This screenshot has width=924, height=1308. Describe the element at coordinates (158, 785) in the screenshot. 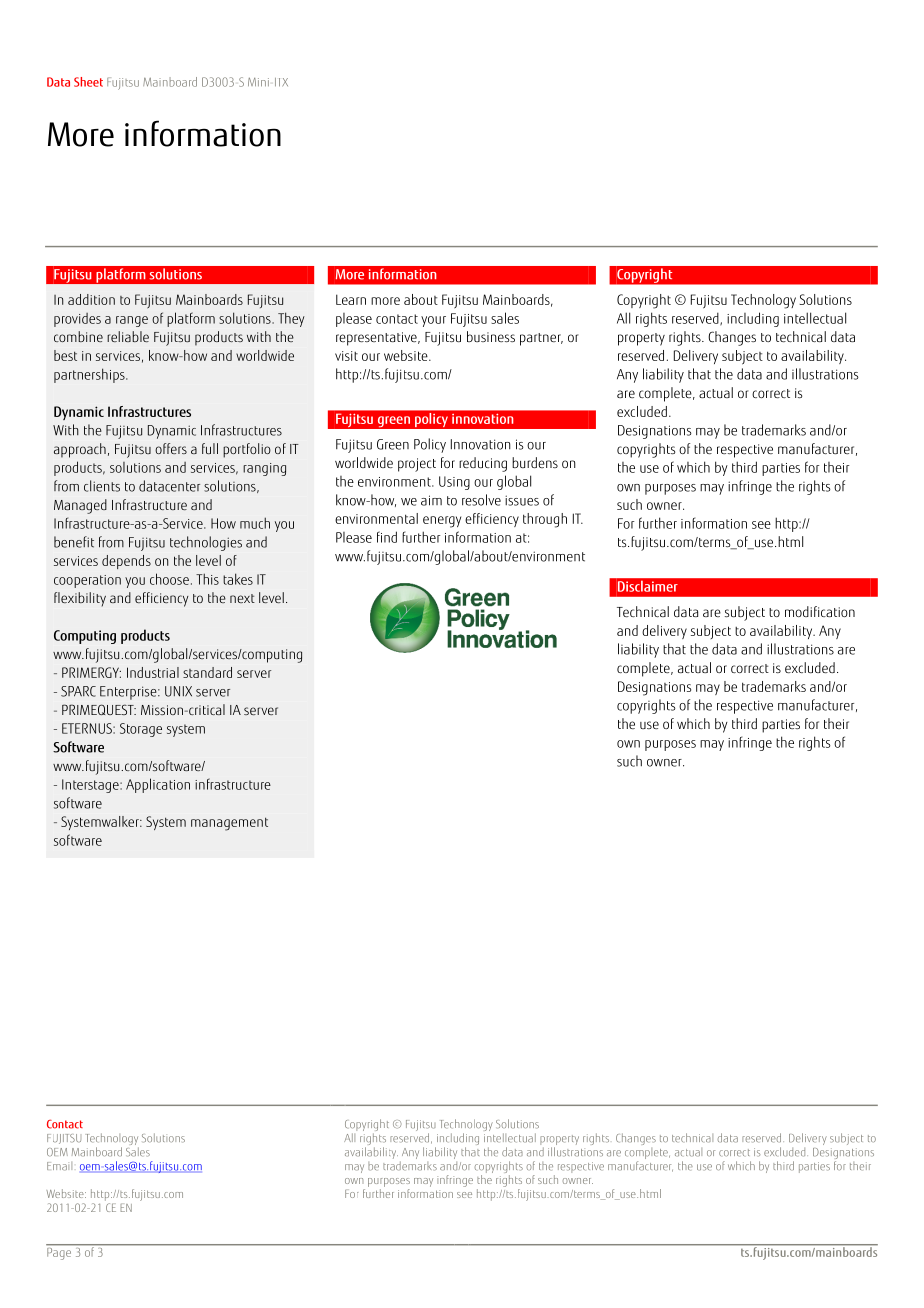

I see `Application` at that location.
